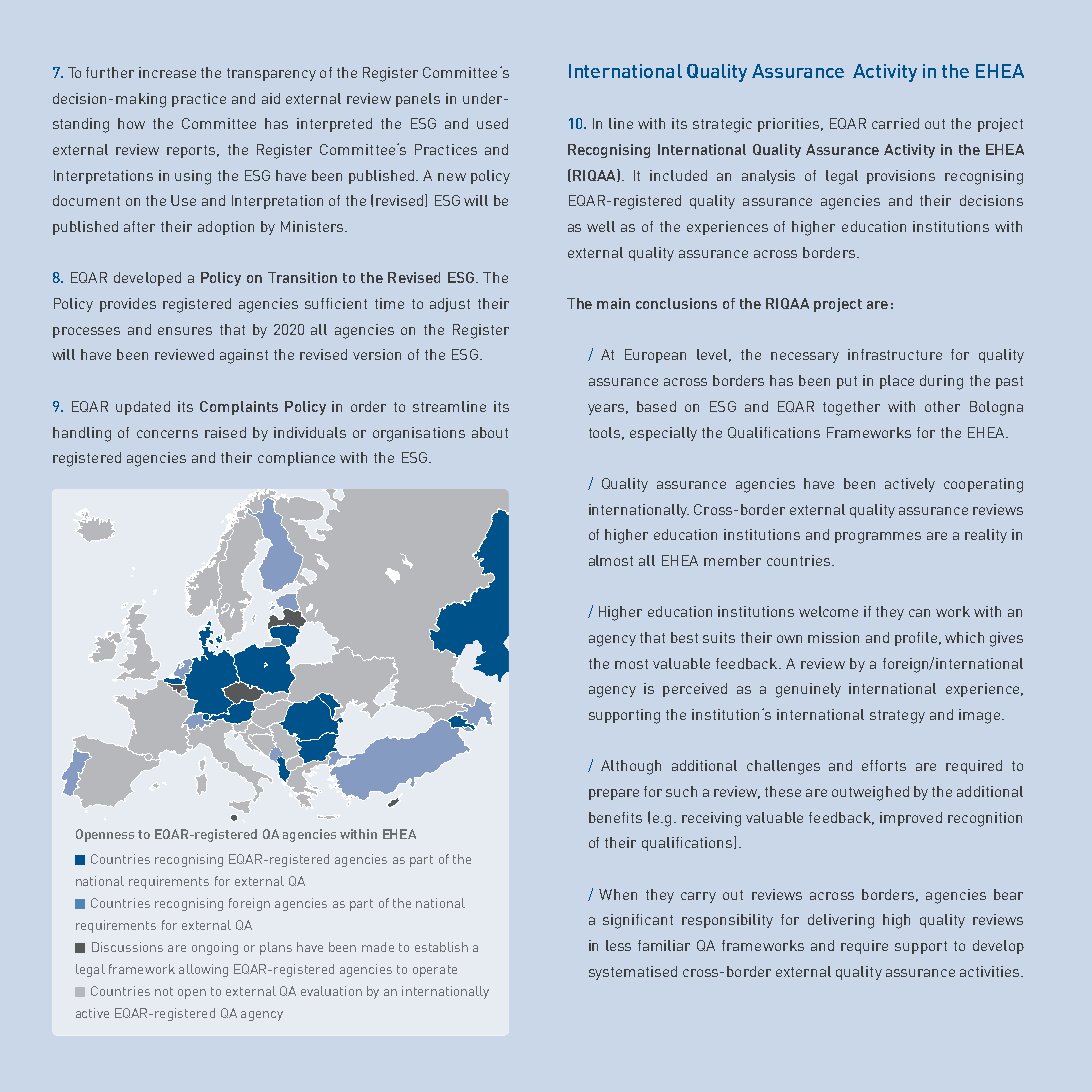 The width and height of the document is (1092, 1092). I want to click on programmes, so click(878, 538).
